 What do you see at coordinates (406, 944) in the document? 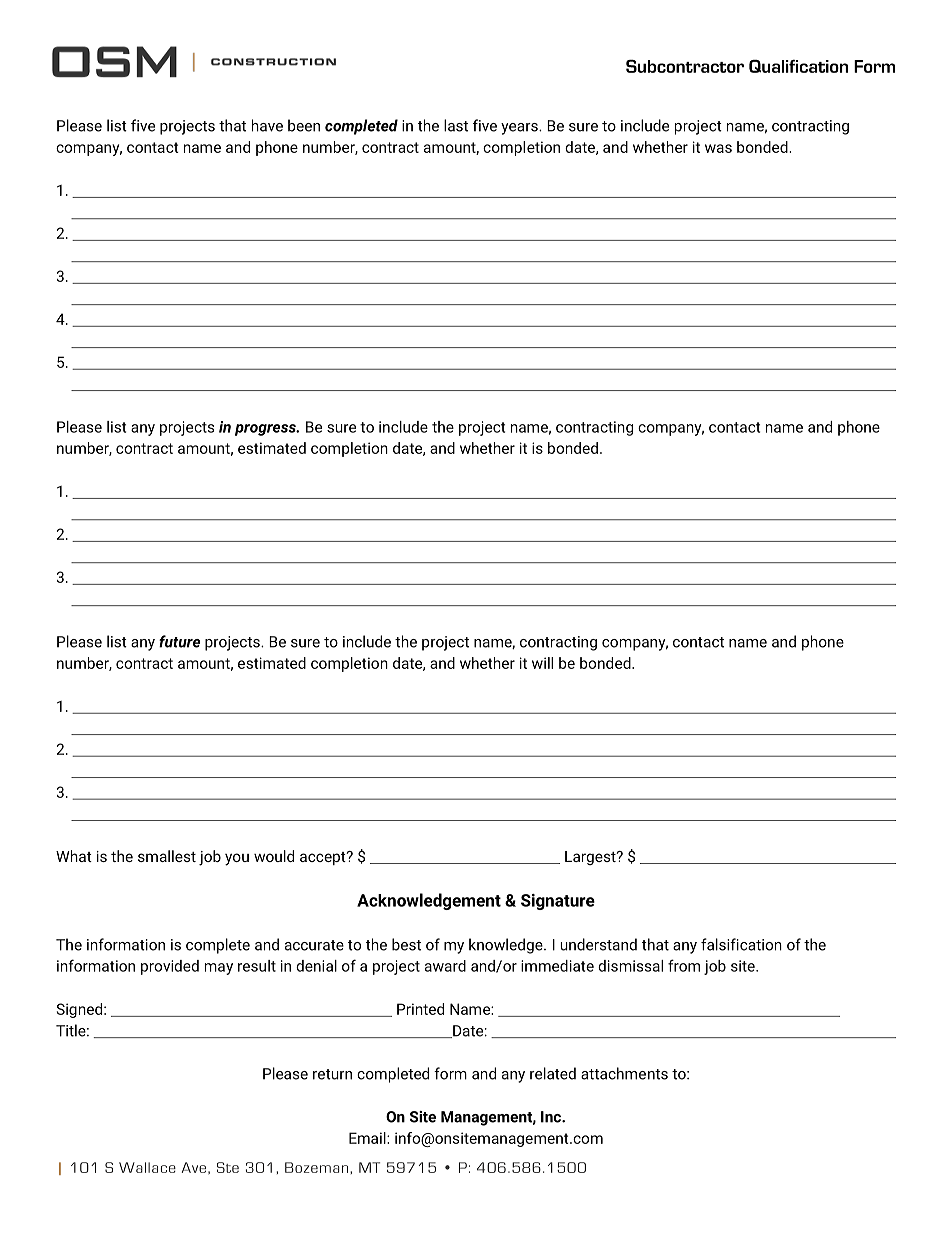
I see `best` at bounding box center [406, 944].
